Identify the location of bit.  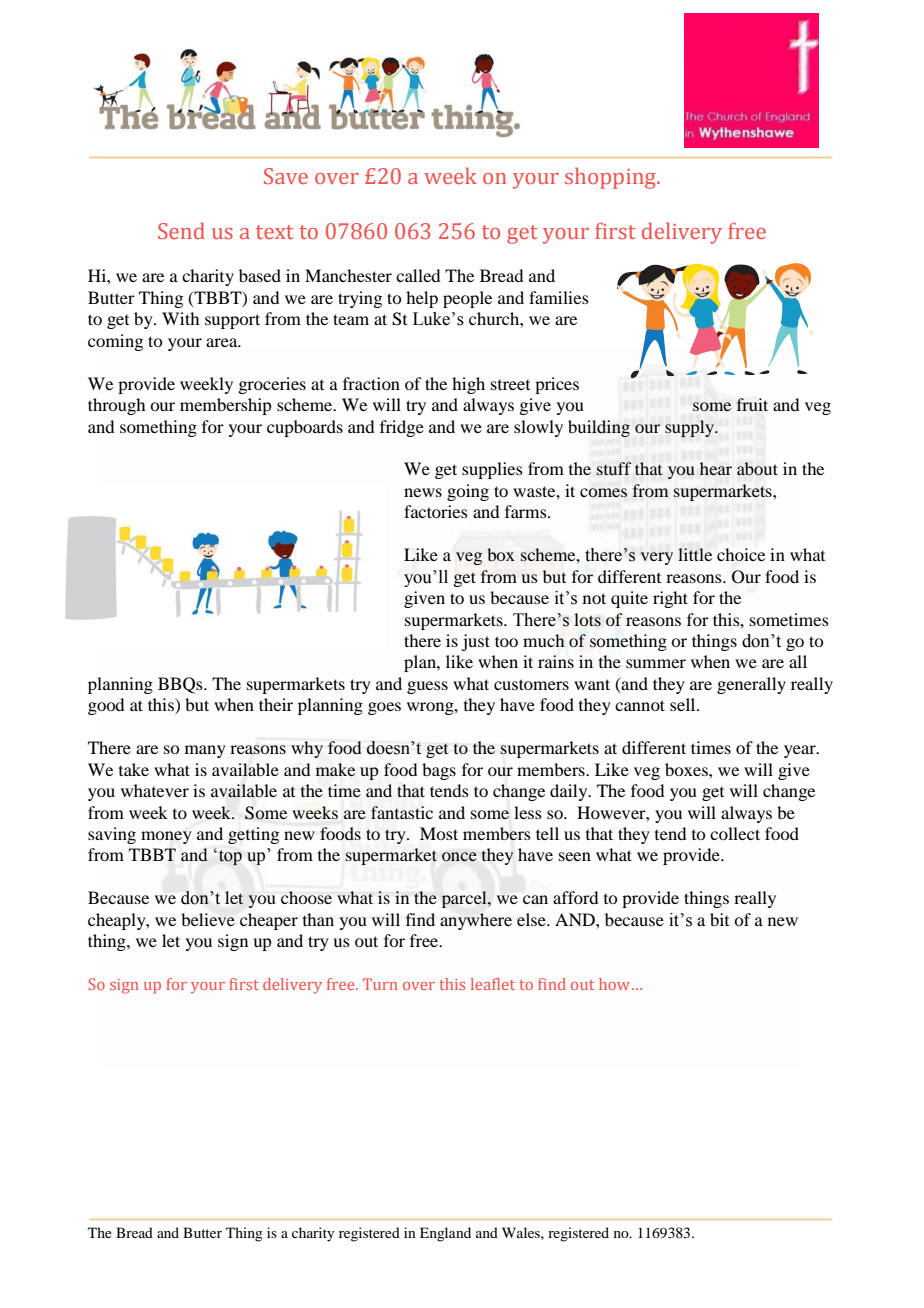
(719, 919).
